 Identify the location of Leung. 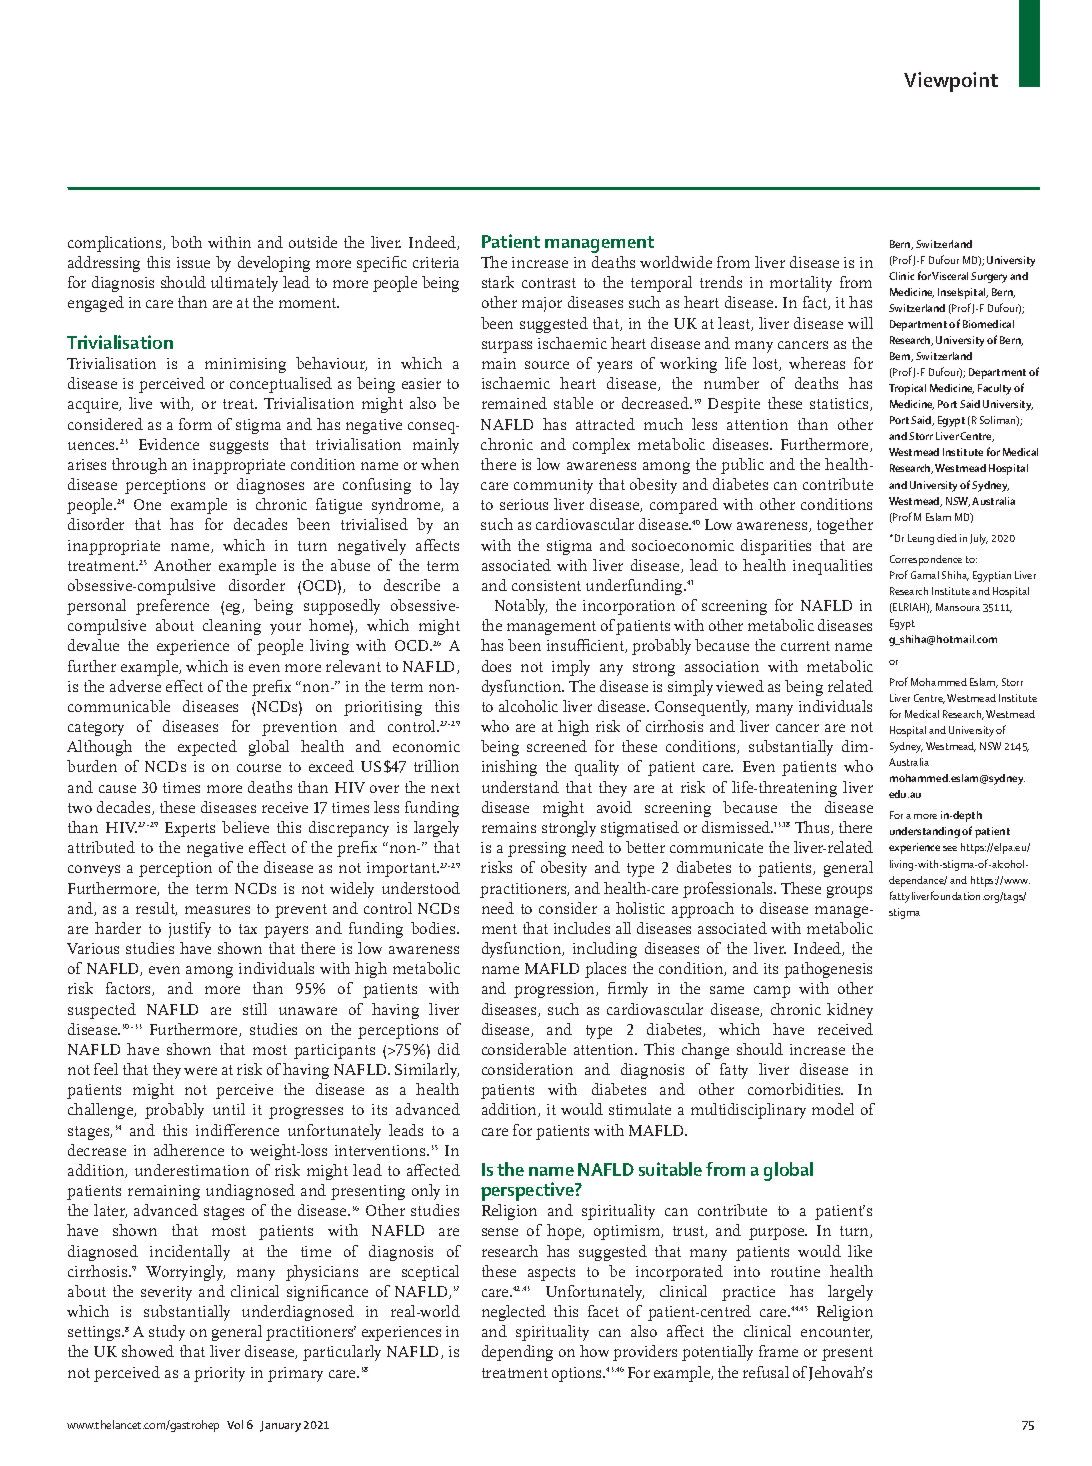
(921, 539).
